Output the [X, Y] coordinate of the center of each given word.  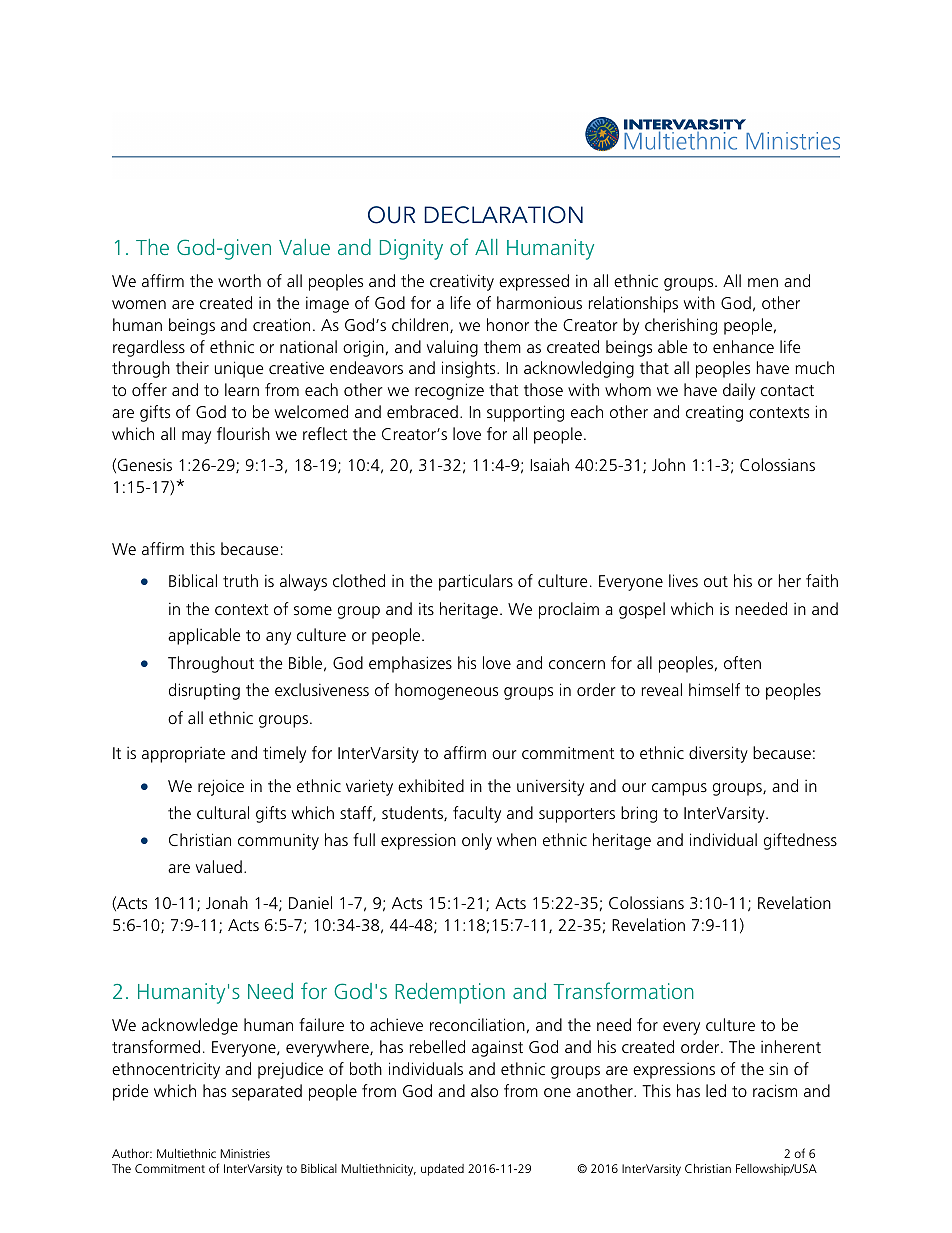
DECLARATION [503, 215]
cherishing [681, 326]
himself [714, 689]
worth [239, 280]
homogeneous [446, 691]
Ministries [245, 1153]
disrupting [204, 691]
